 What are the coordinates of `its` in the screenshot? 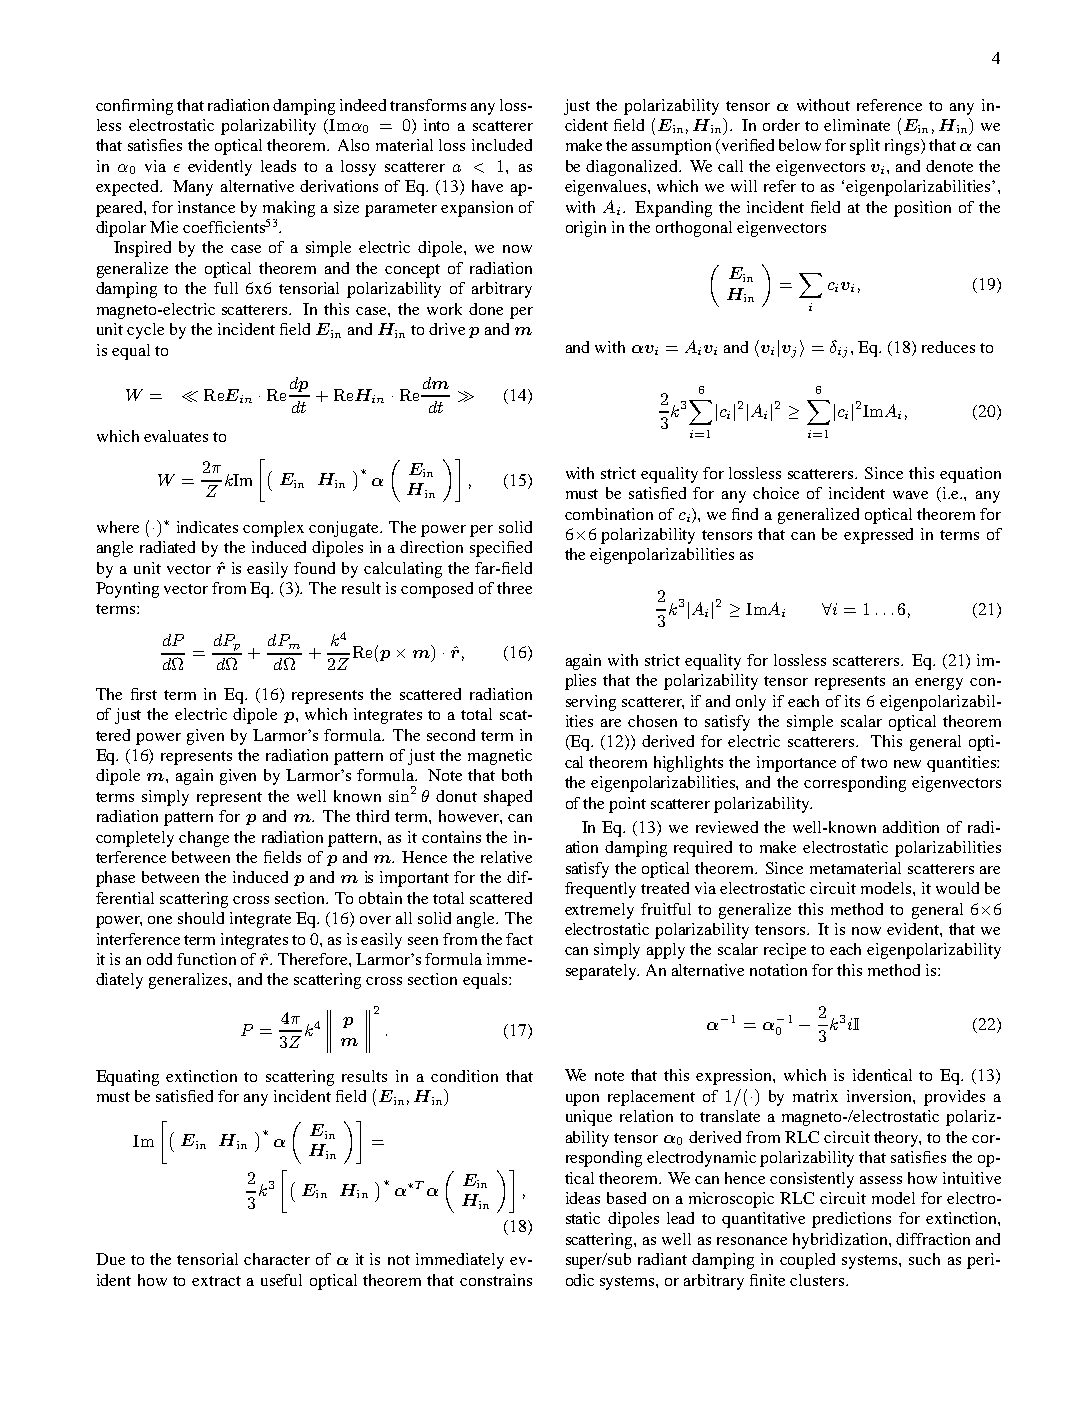 It's located at (852, 701).
